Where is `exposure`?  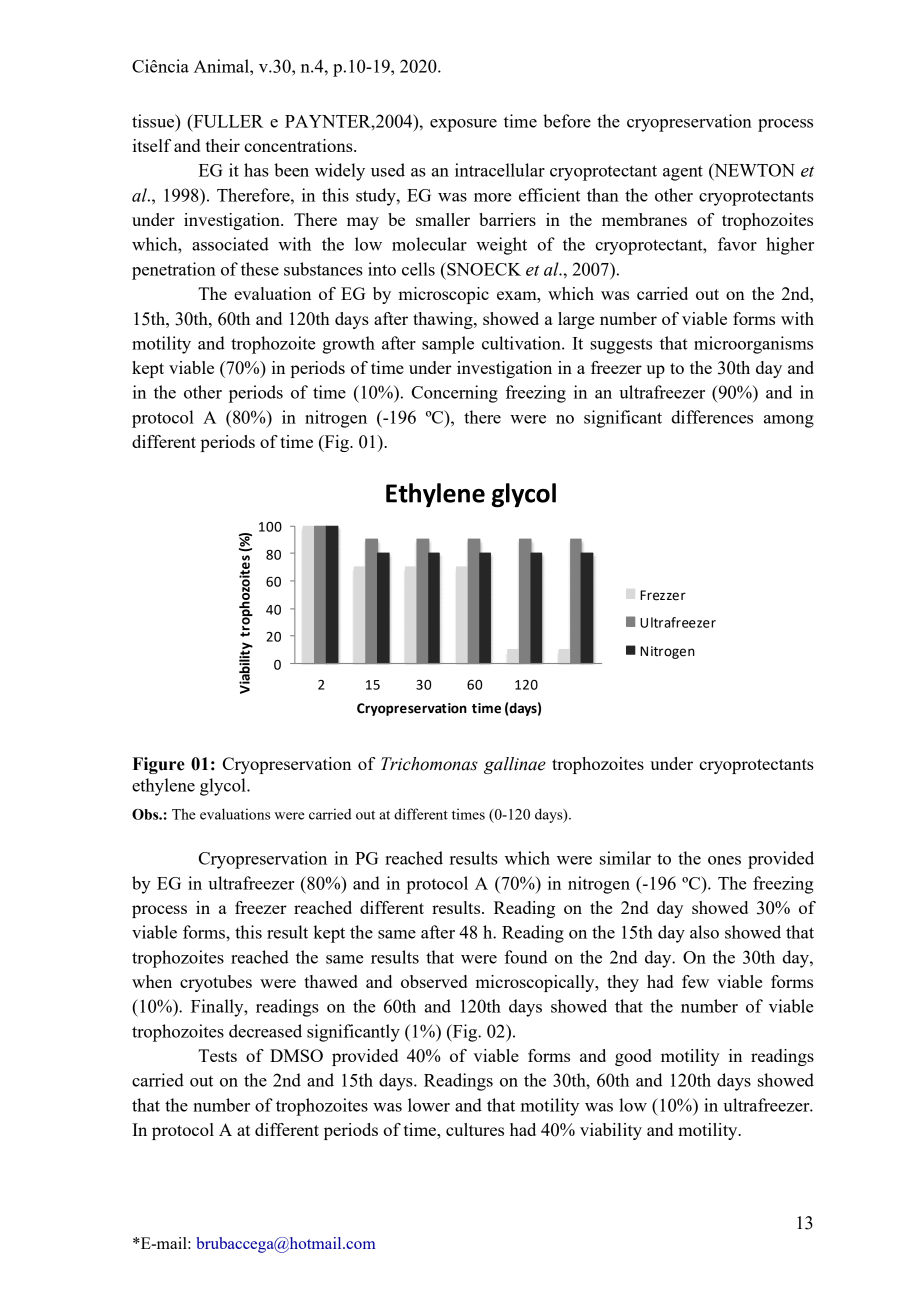 exposure is located at coordinates (463, 125).
